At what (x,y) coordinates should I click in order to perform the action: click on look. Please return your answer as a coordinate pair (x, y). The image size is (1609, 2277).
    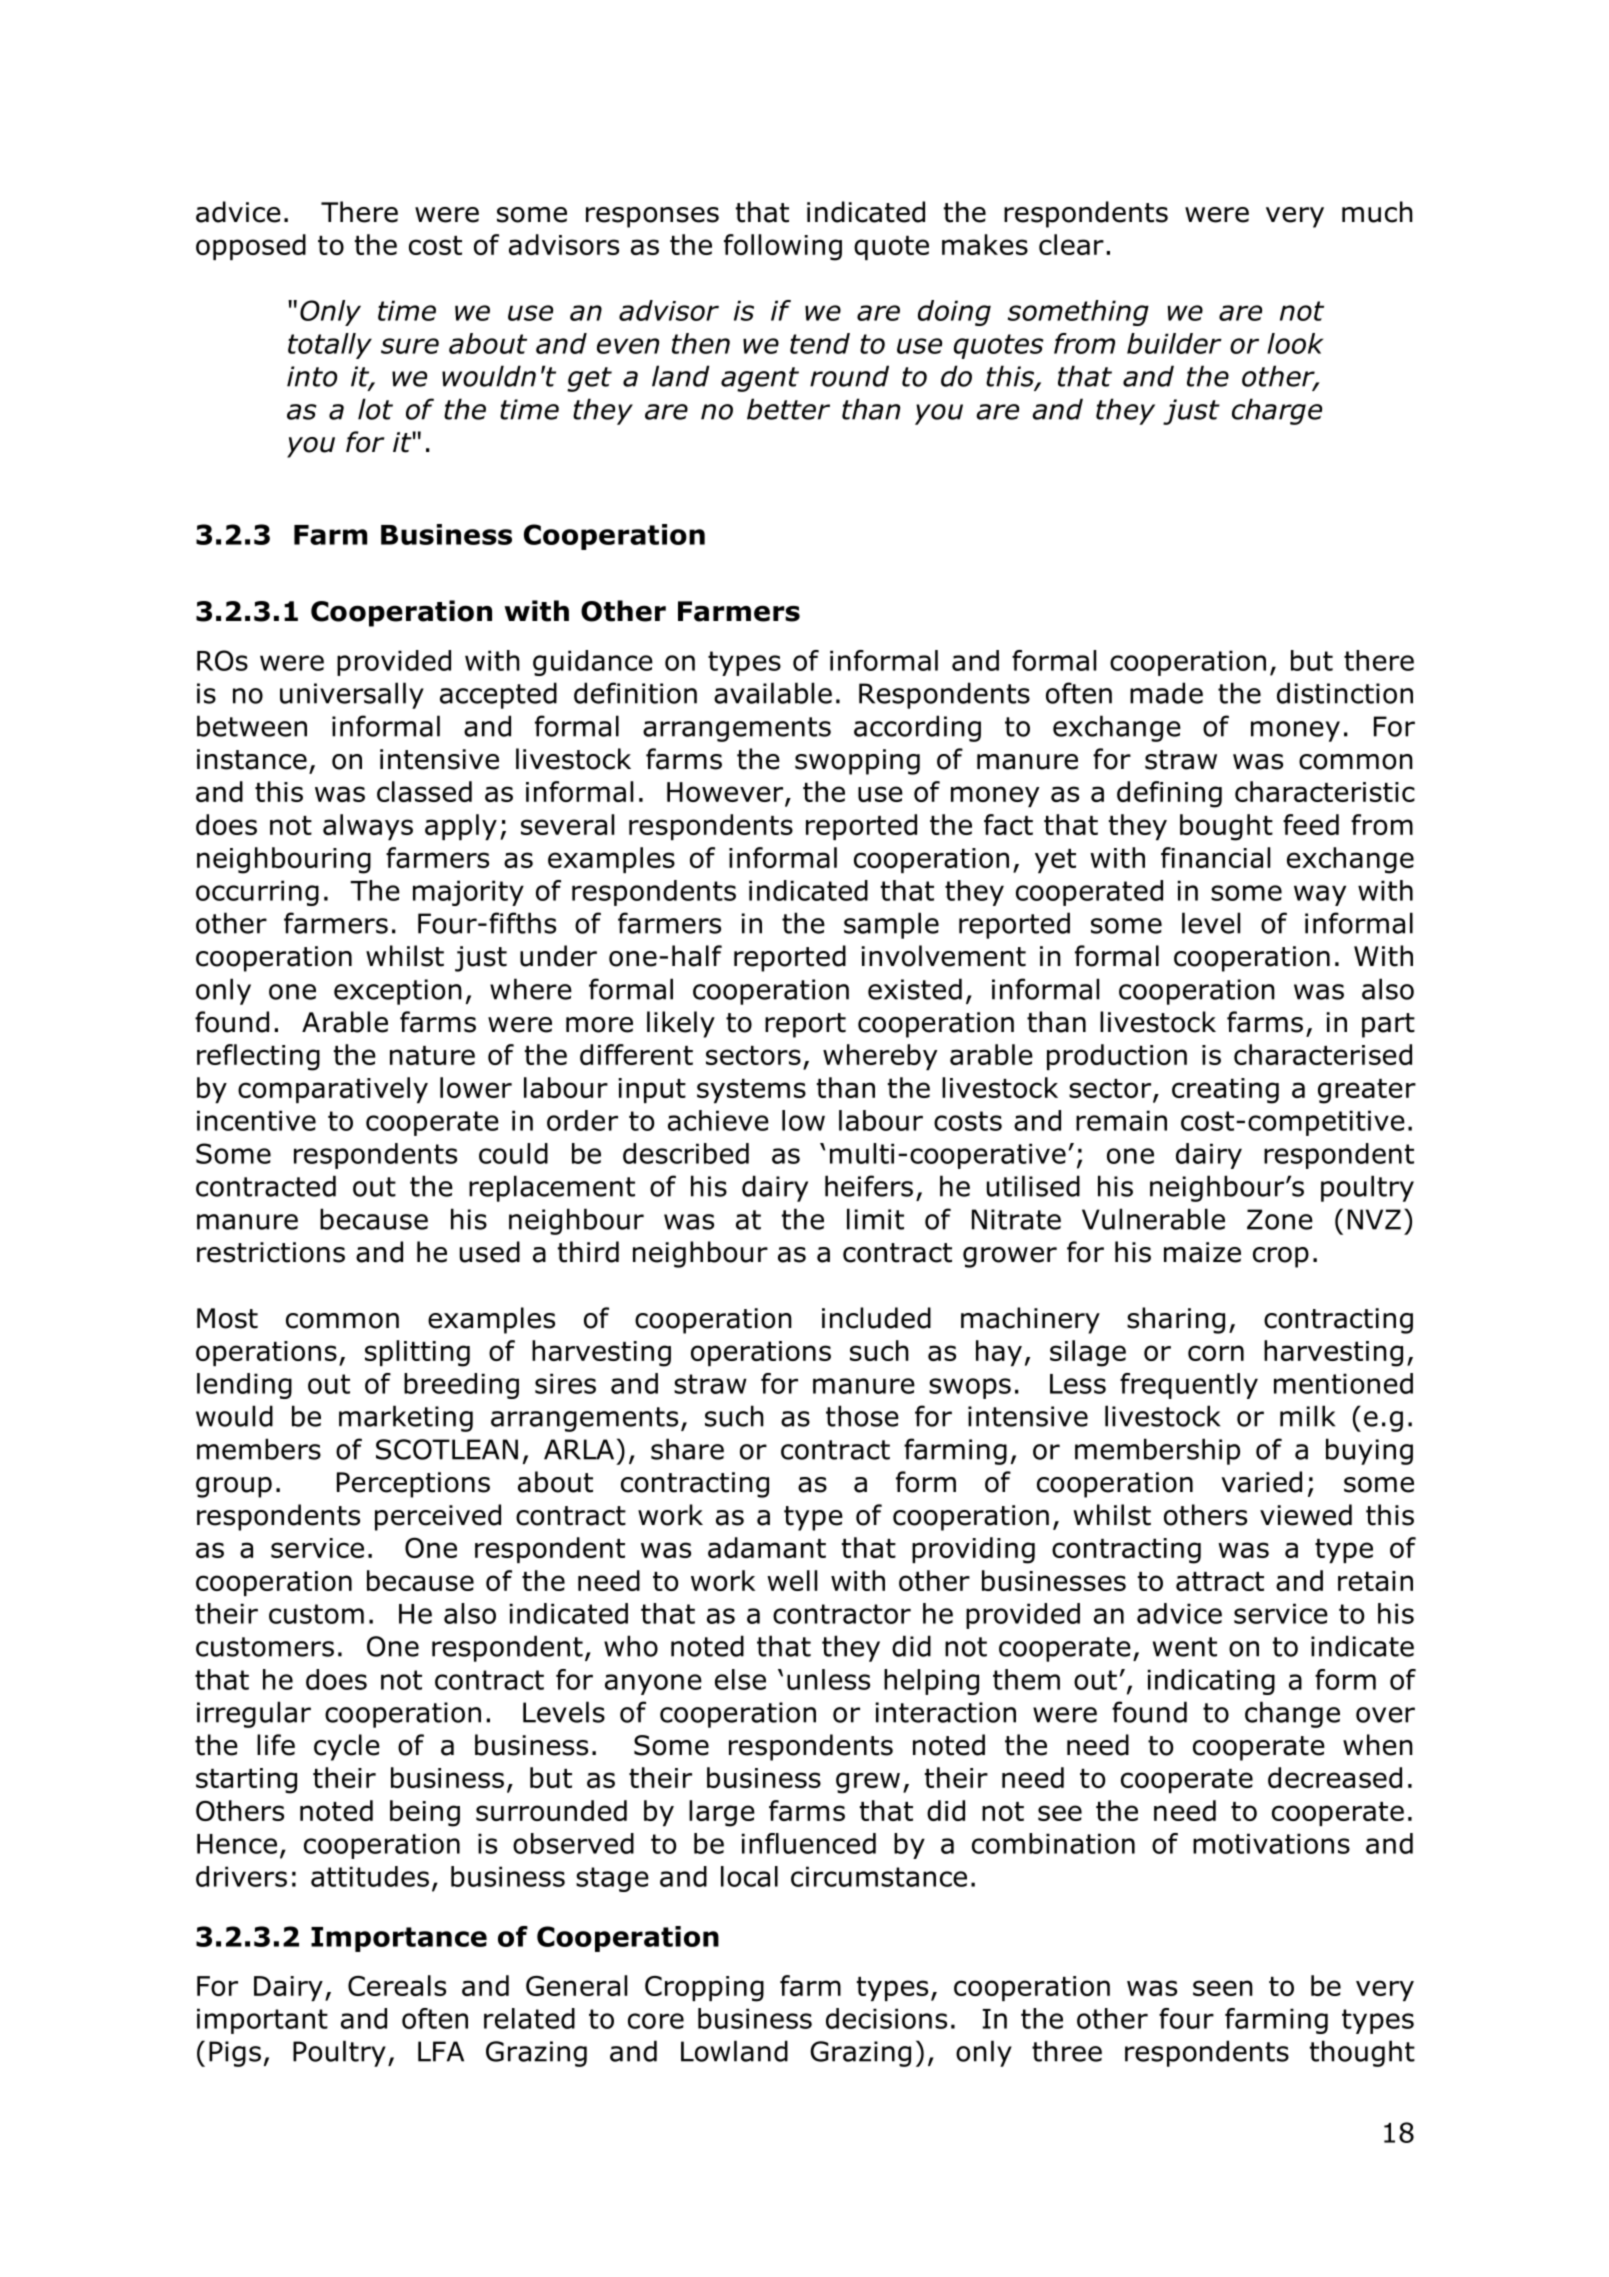
    Looking at the image, I should click on (1295, 343).
